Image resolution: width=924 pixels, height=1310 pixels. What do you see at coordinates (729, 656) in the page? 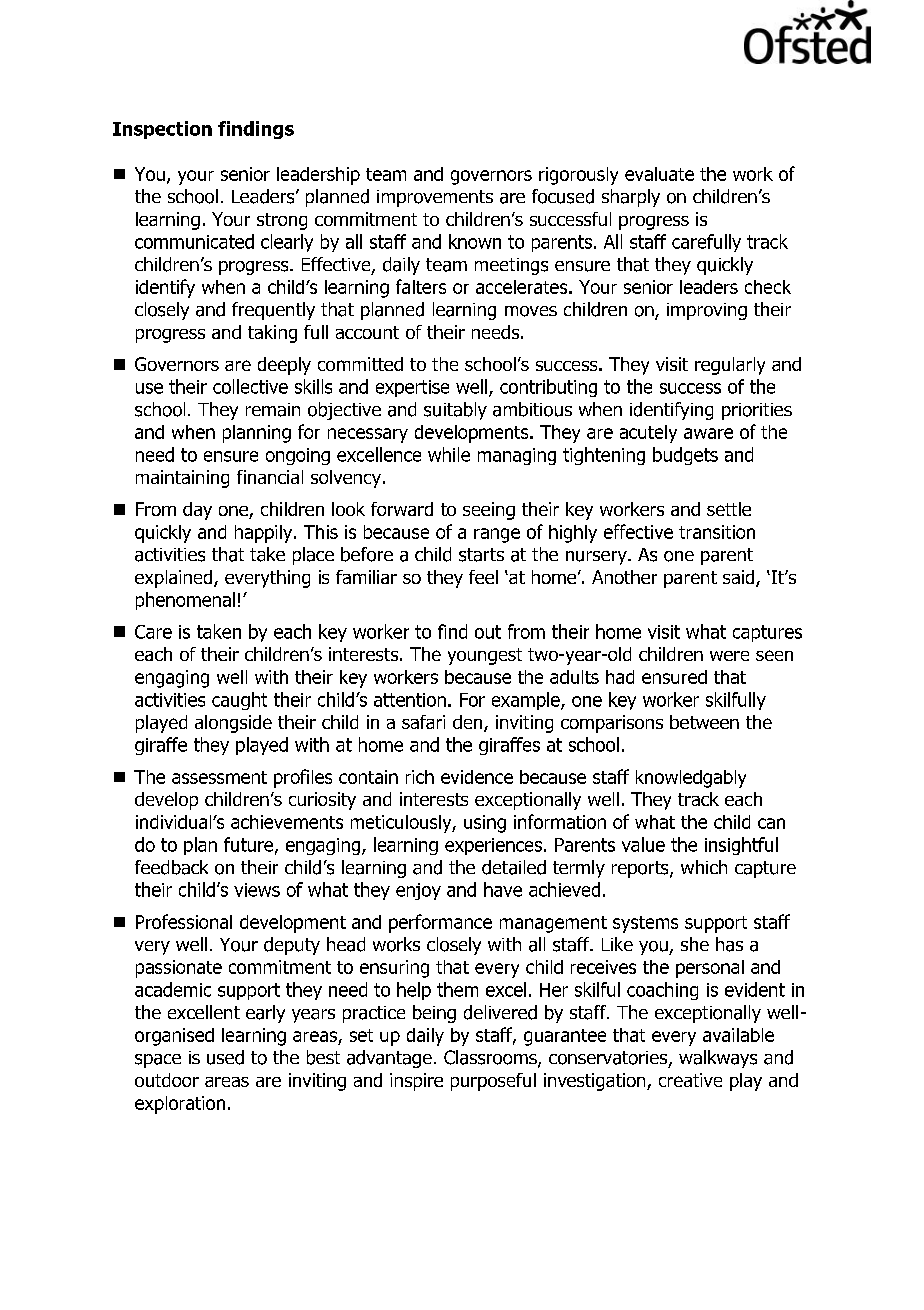
I see `were` at bounding box center [729, 656].
